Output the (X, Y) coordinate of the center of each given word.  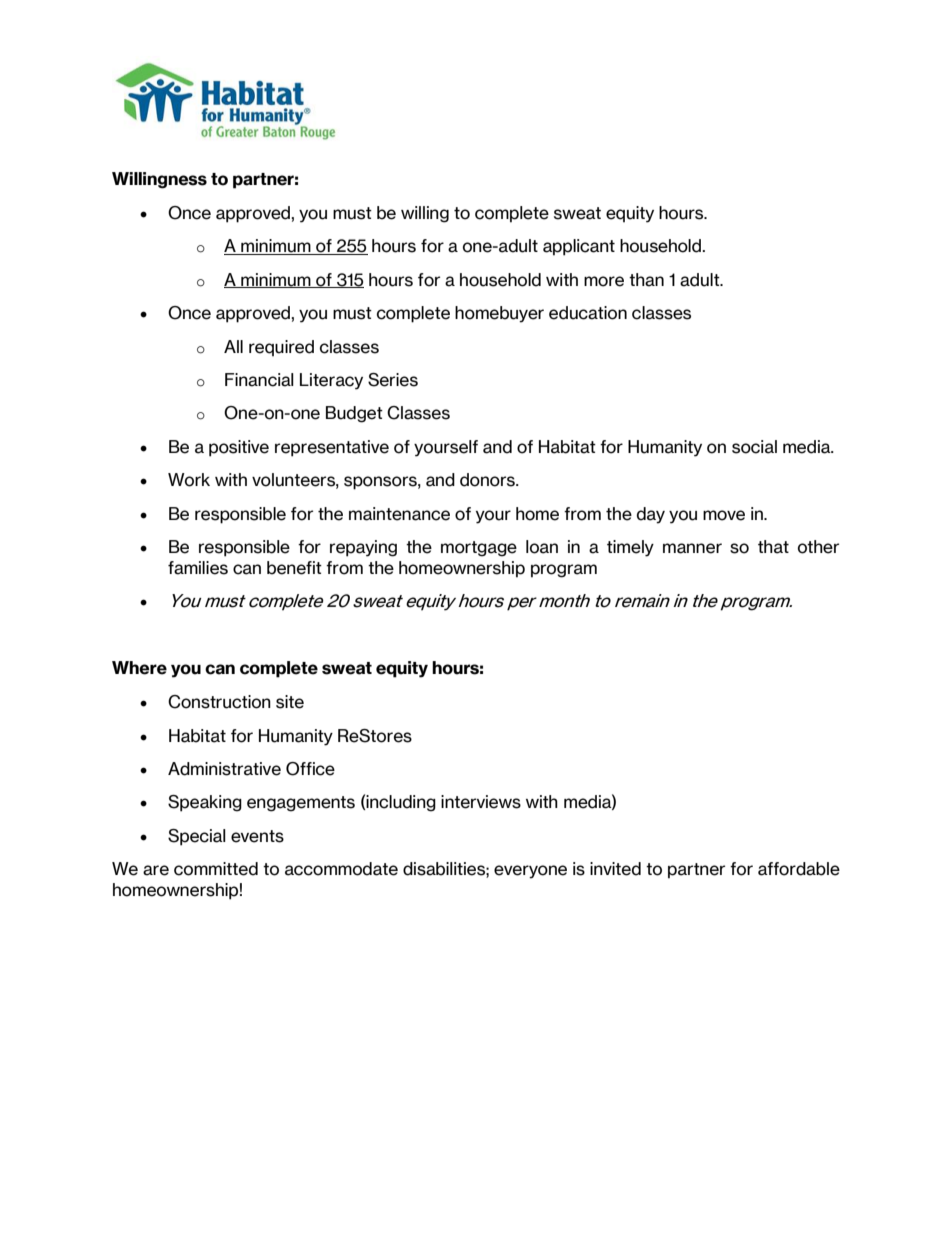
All (233, 346)
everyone (530, 872)
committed (216, 869)
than (646, 280)
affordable (799, 869)
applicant (579, 247)
